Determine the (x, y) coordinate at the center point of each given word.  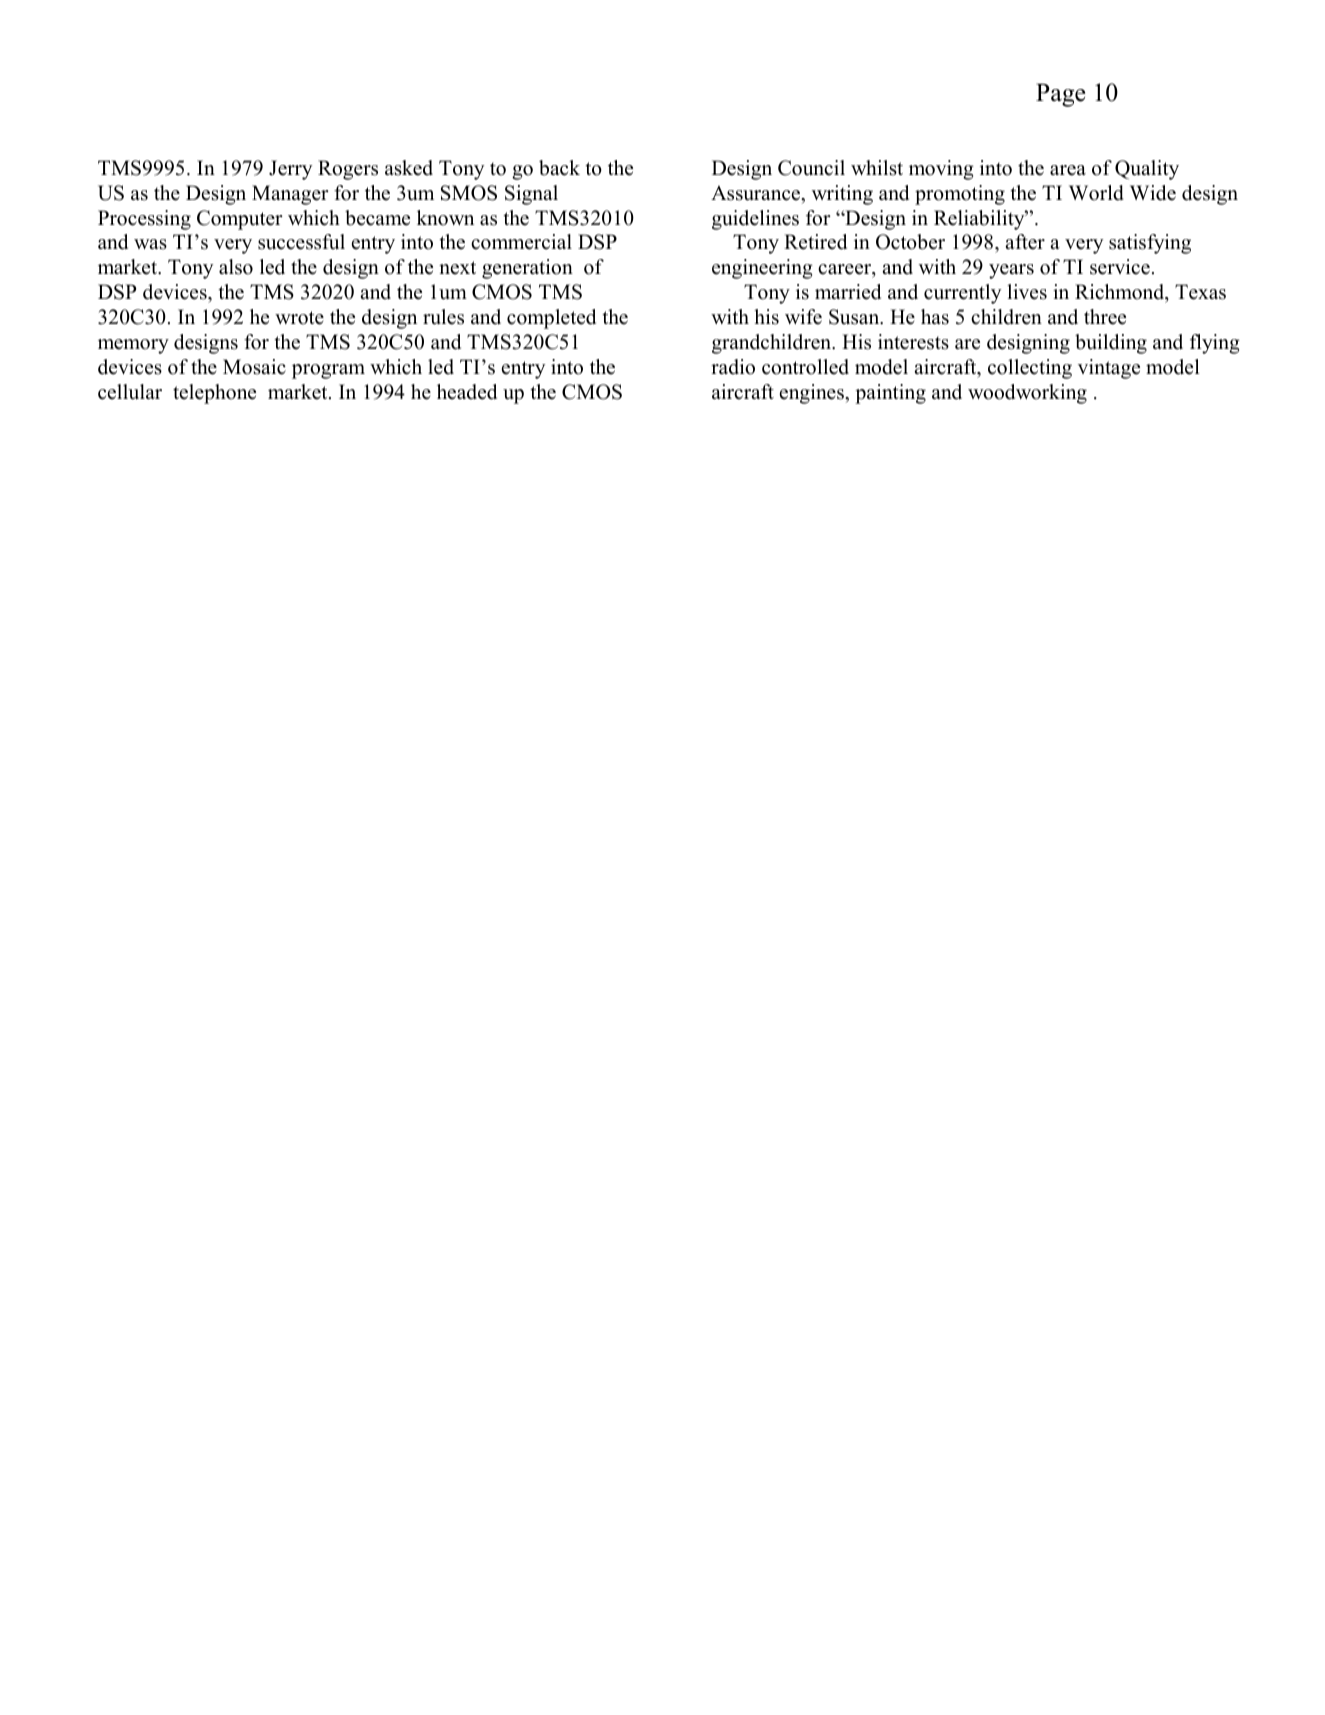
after (1025, 242)
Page (1060, 95)
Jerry (290, 170)
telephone (214, 394)
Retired (815, 242)
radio (733, 367)
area (1068, 170)
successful (301, 242)
